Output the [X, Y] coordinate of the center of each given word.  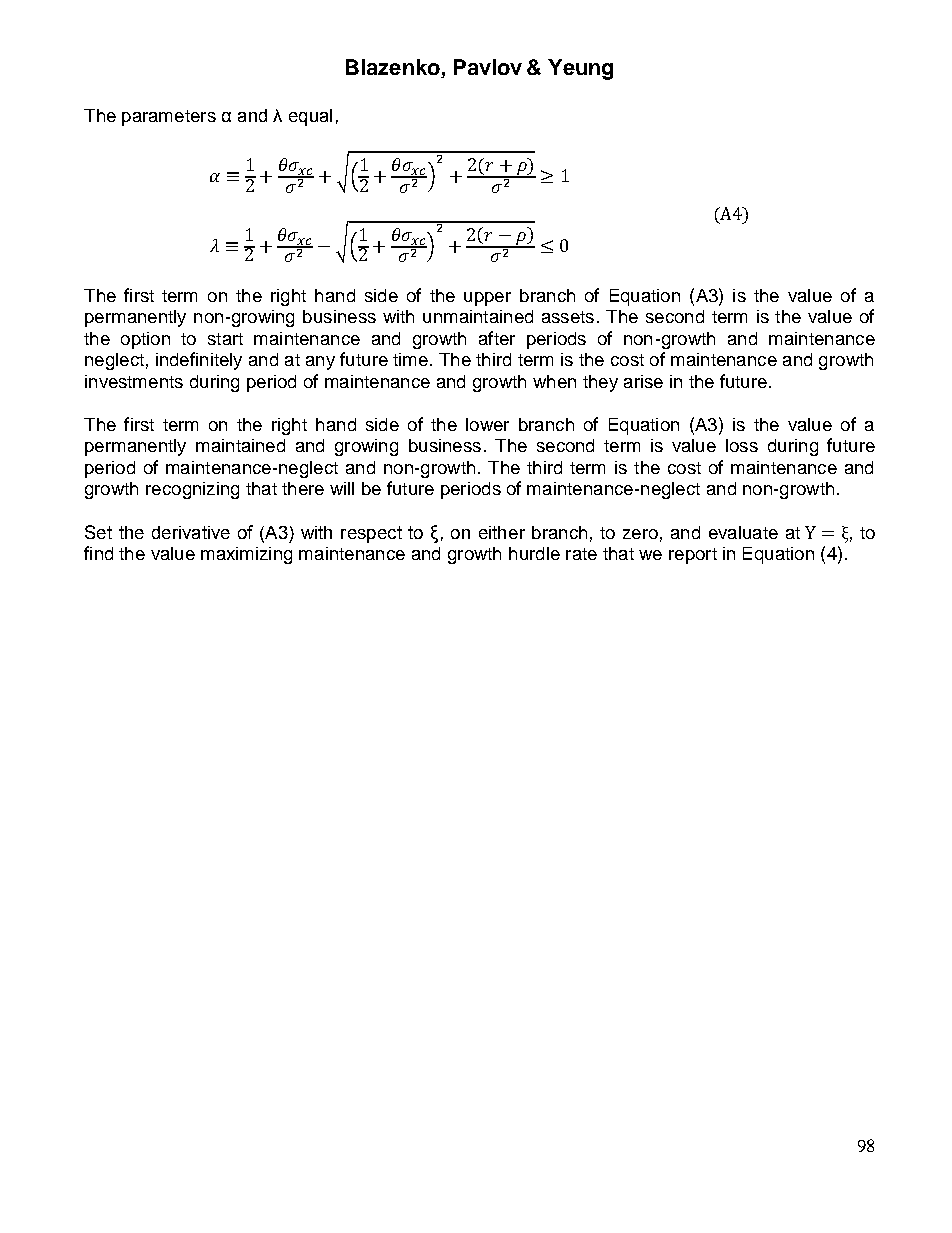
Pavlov [488, 67]
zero [640, 534]
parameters [169, 118]
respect [371, 534]
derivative [191, 532]
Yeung [580, 69]
